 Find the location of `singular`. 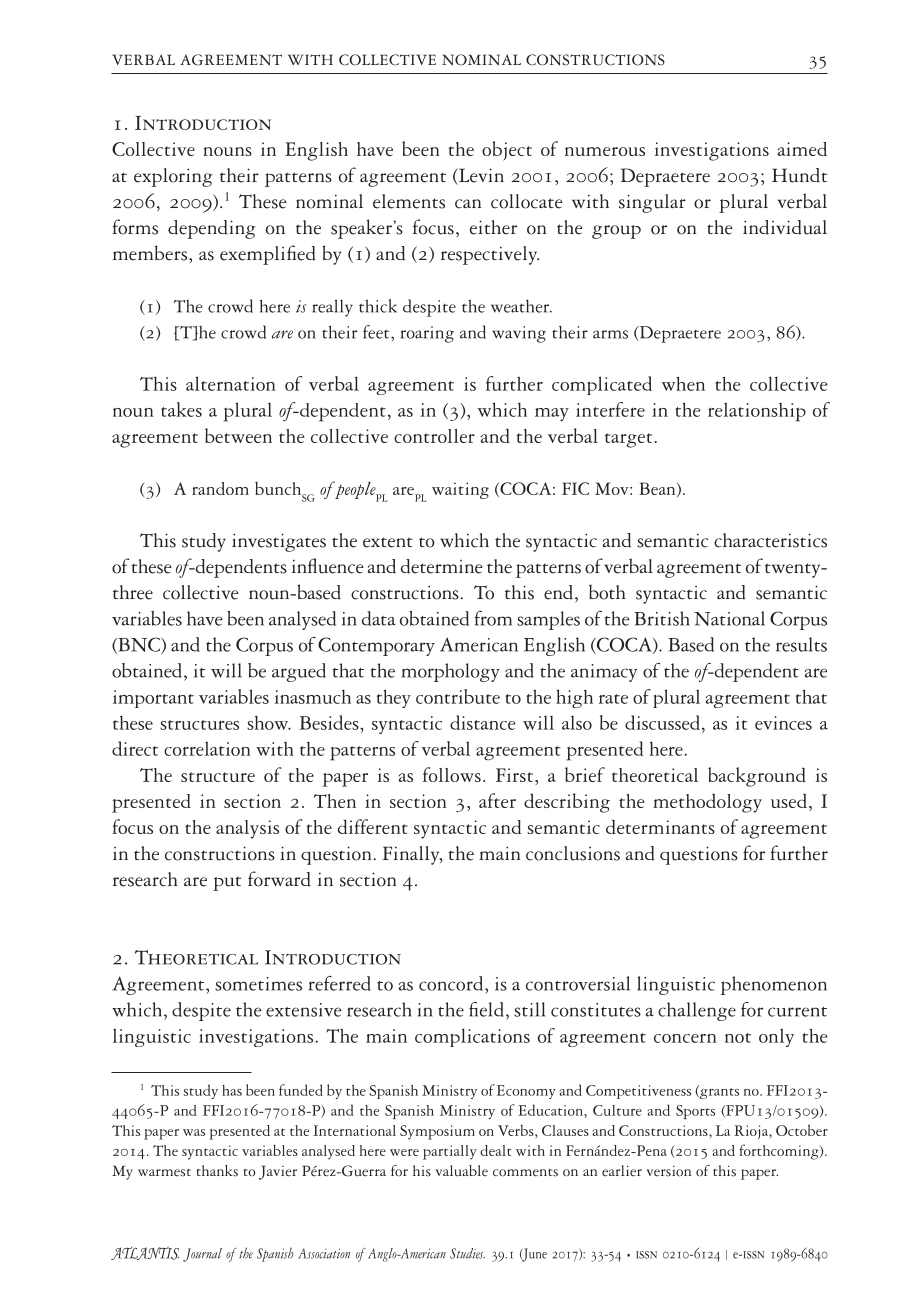

singular is located at coordinates (652, 203).
